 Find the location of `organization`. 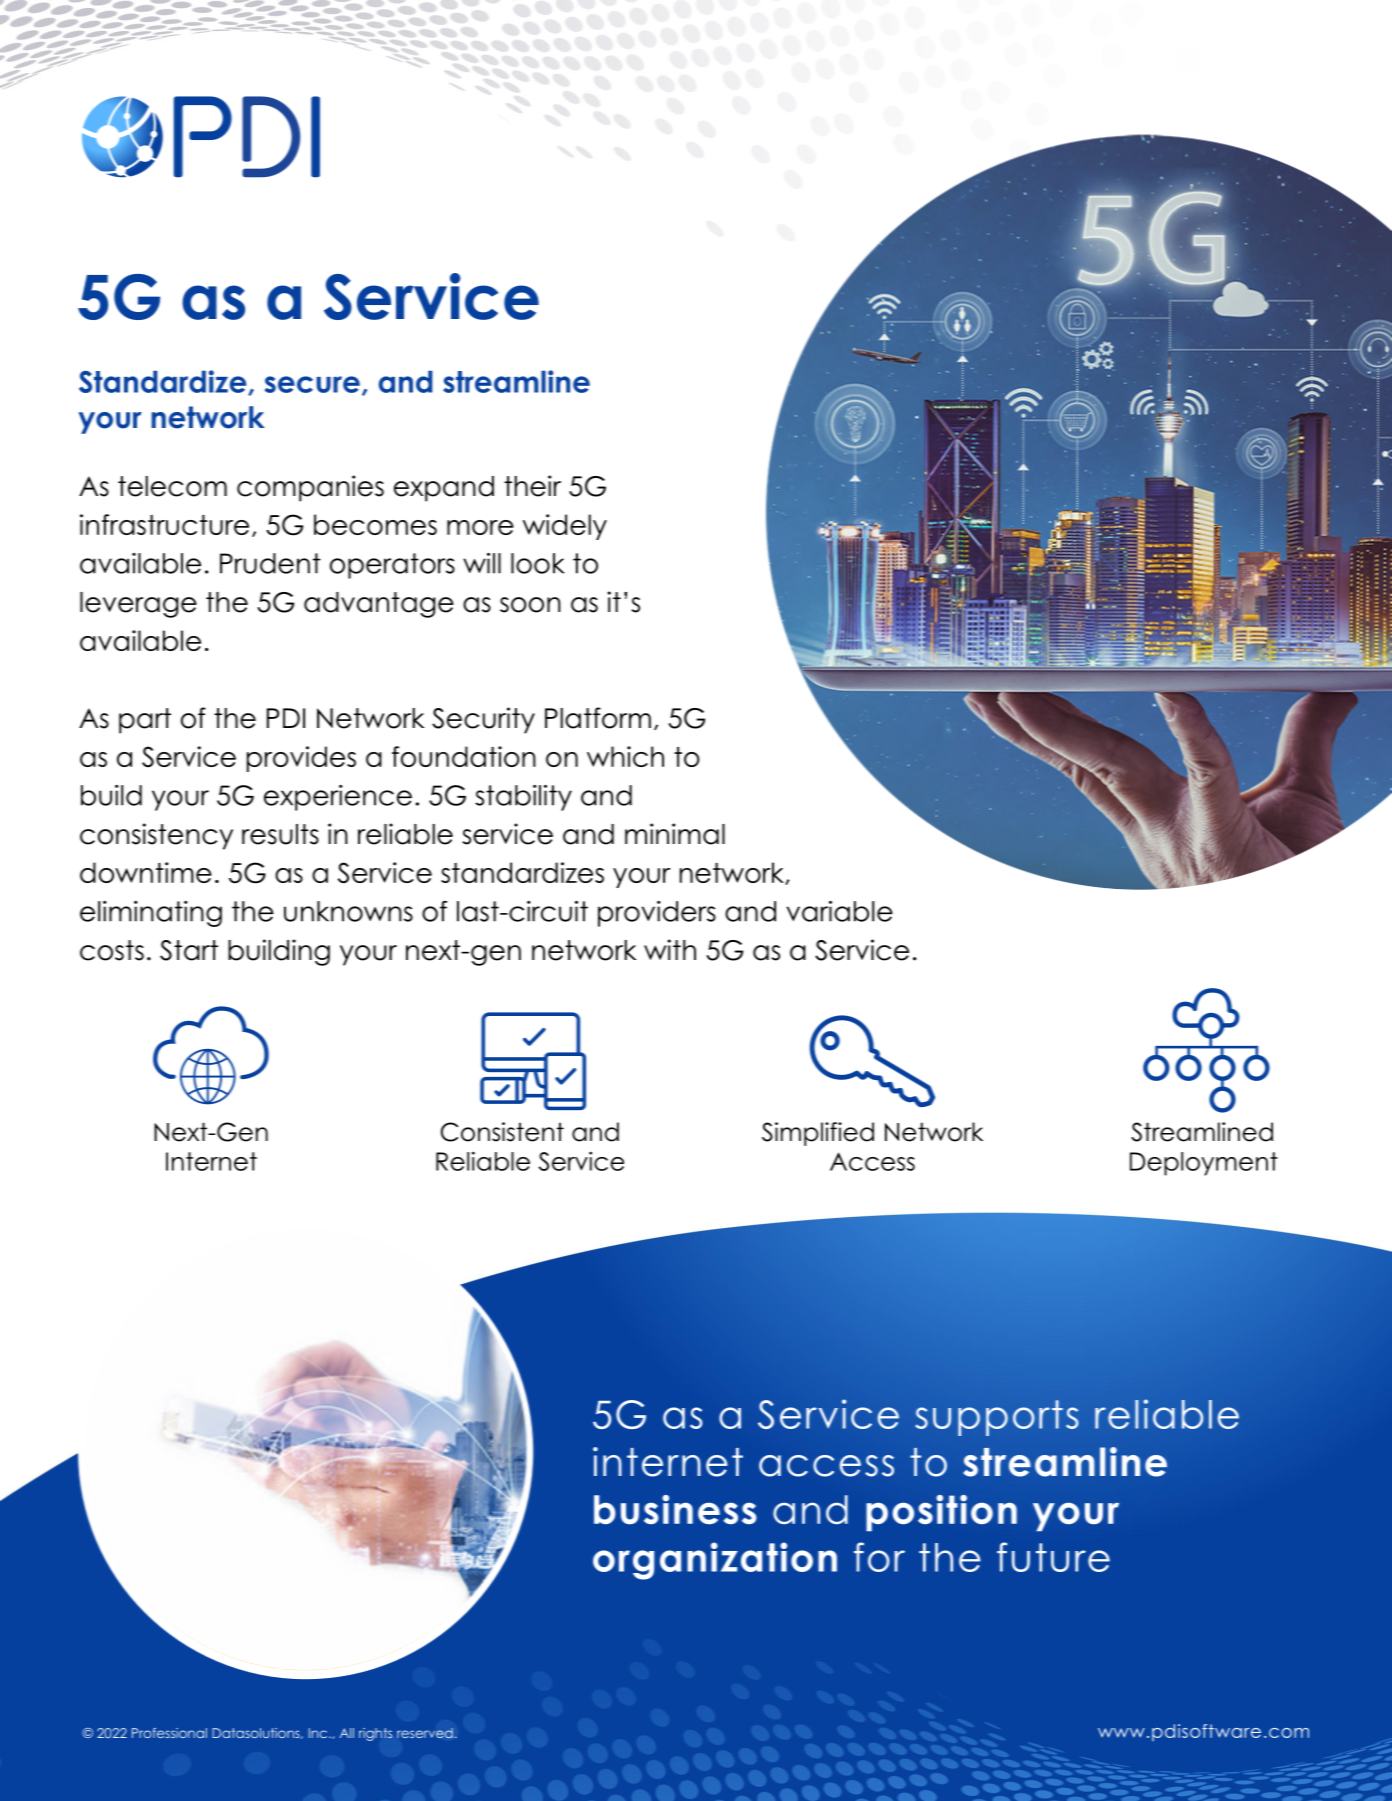

organization is located at coordinates (715, 1561).
